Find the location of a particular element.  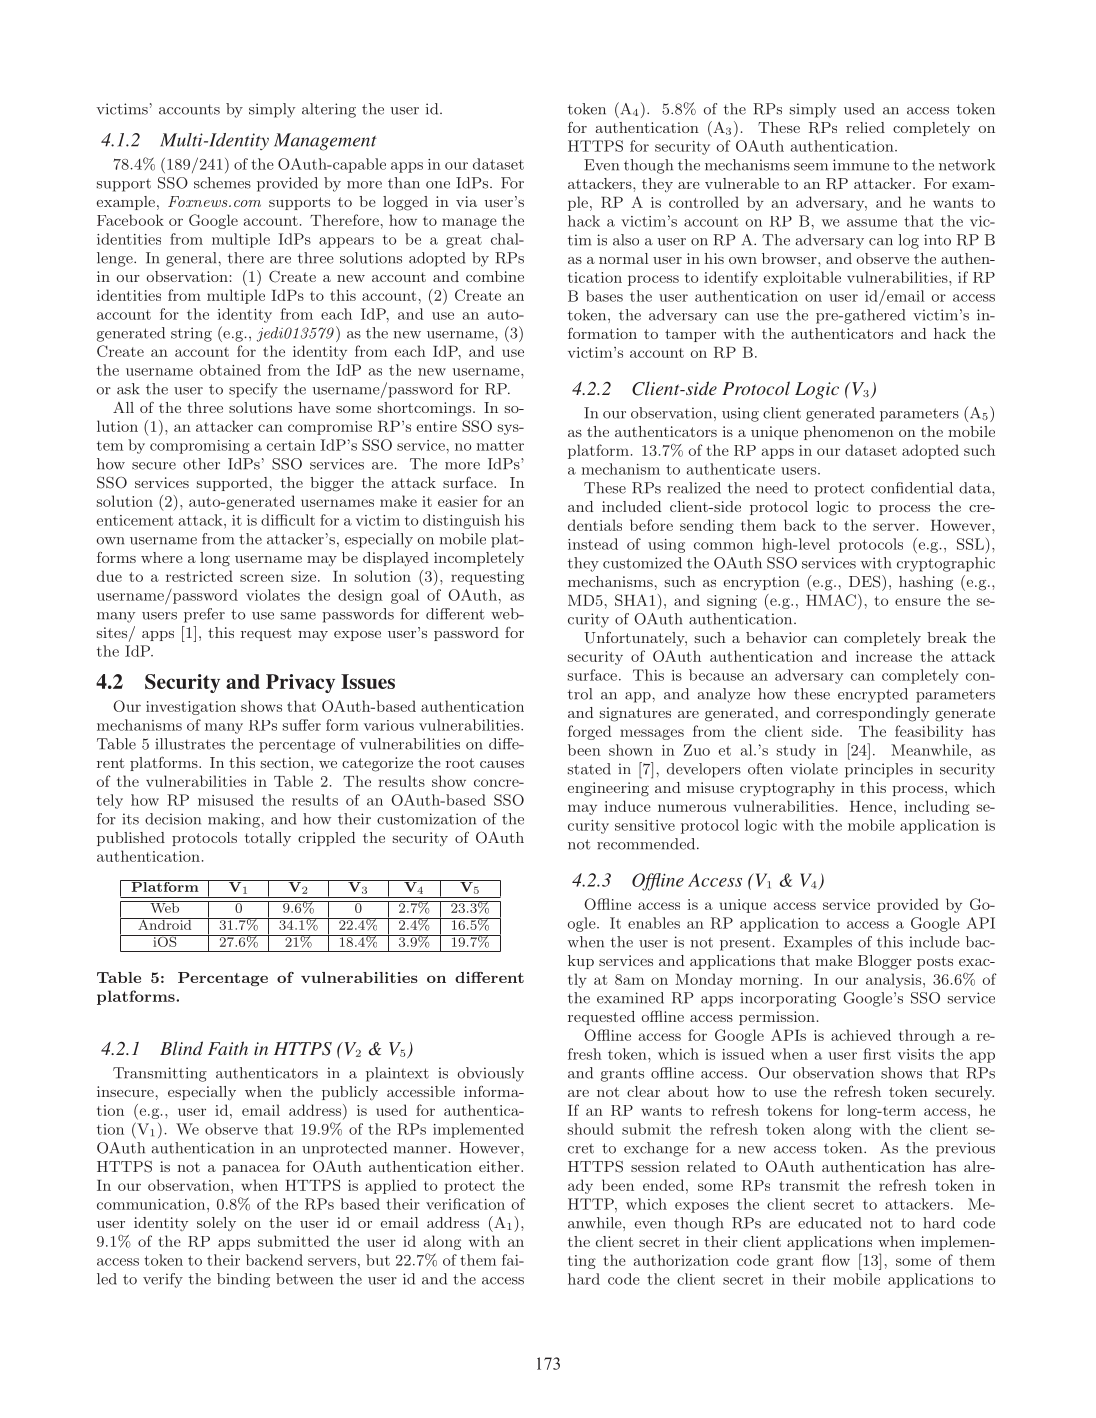

enables is located at coordinates (654, 923).
